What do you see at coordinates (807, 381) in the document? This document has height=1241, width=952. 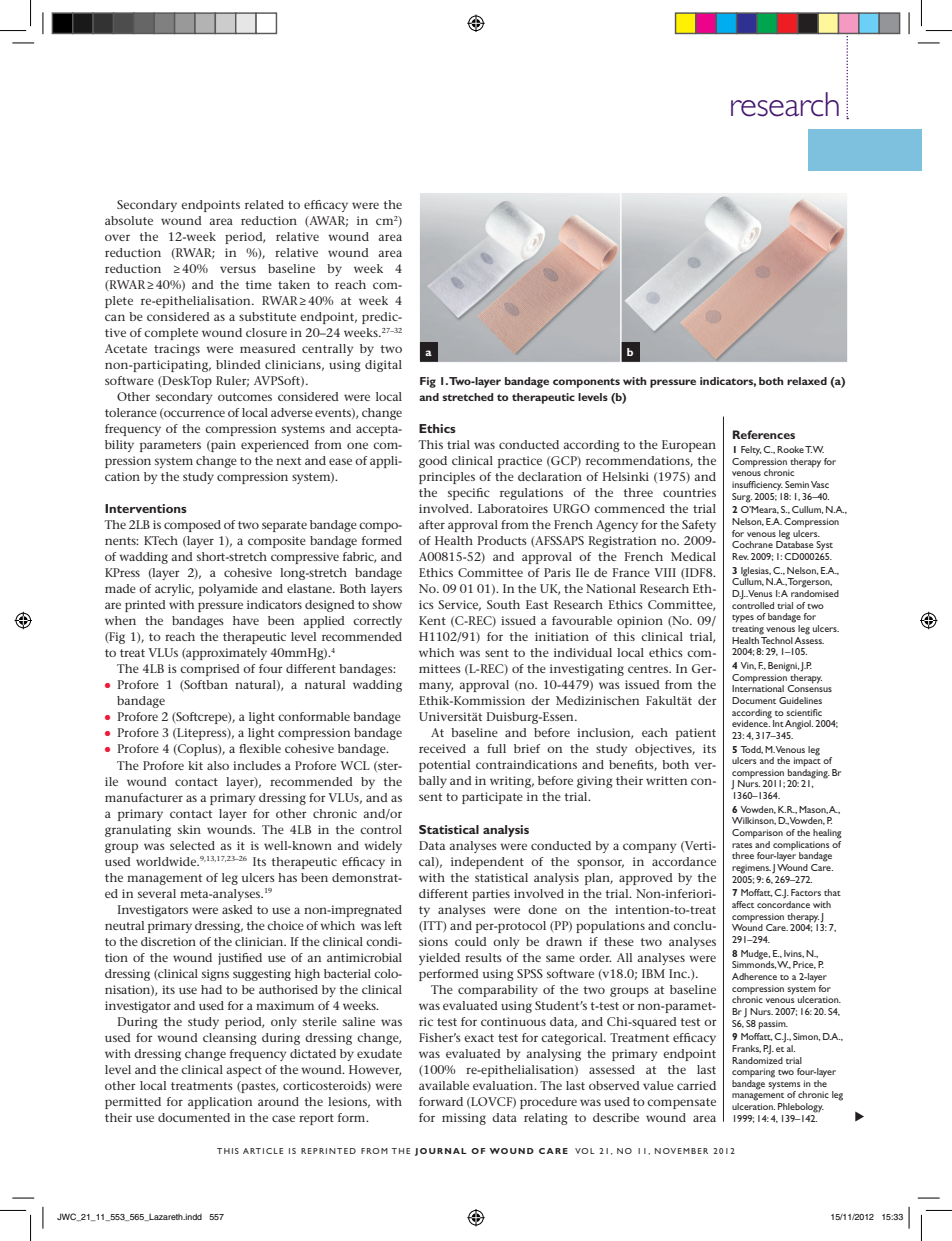 I see `relaxed` at bounding box center [807, 381].
